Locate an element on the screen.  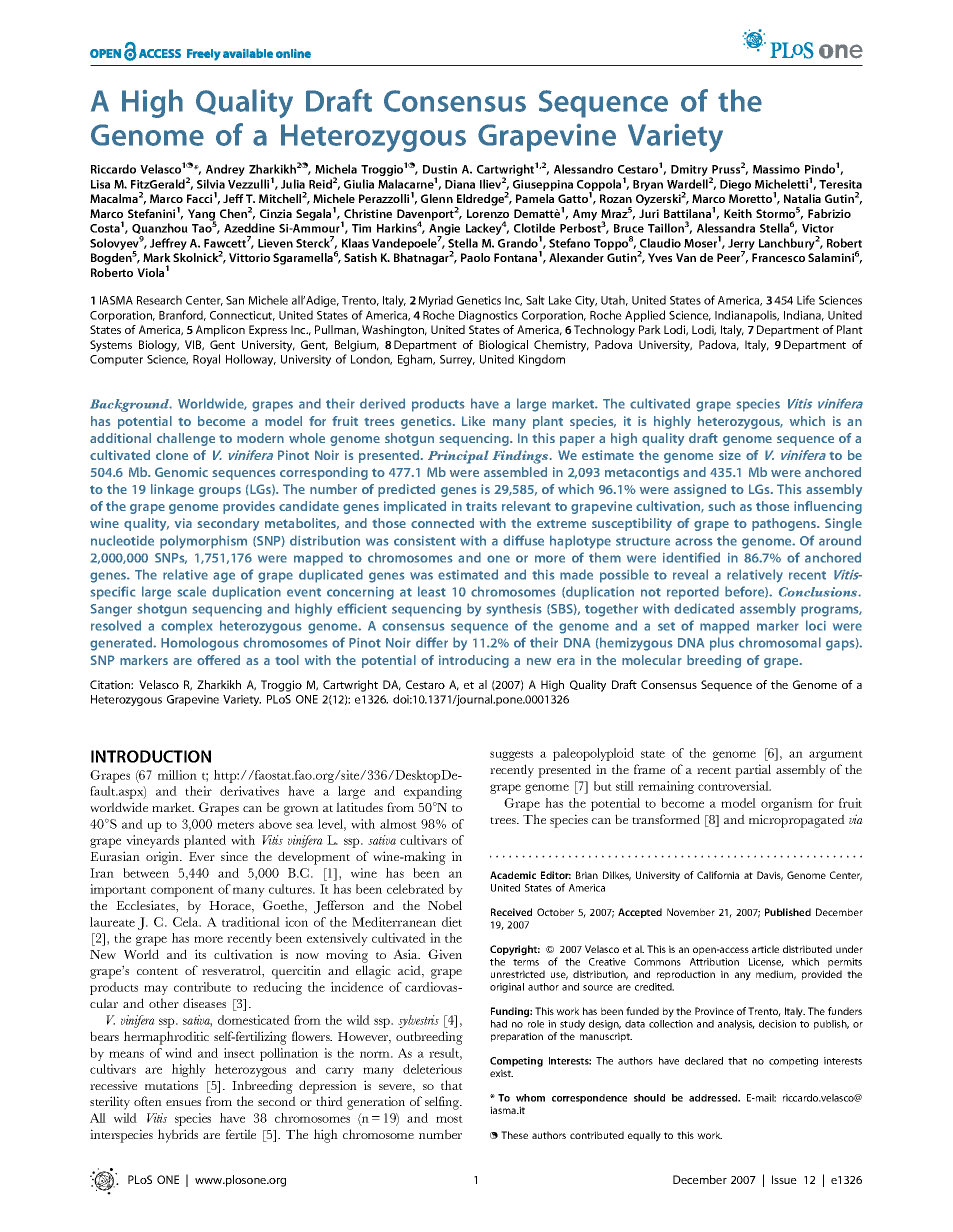
Yang is located at coordinates (202, 216).
